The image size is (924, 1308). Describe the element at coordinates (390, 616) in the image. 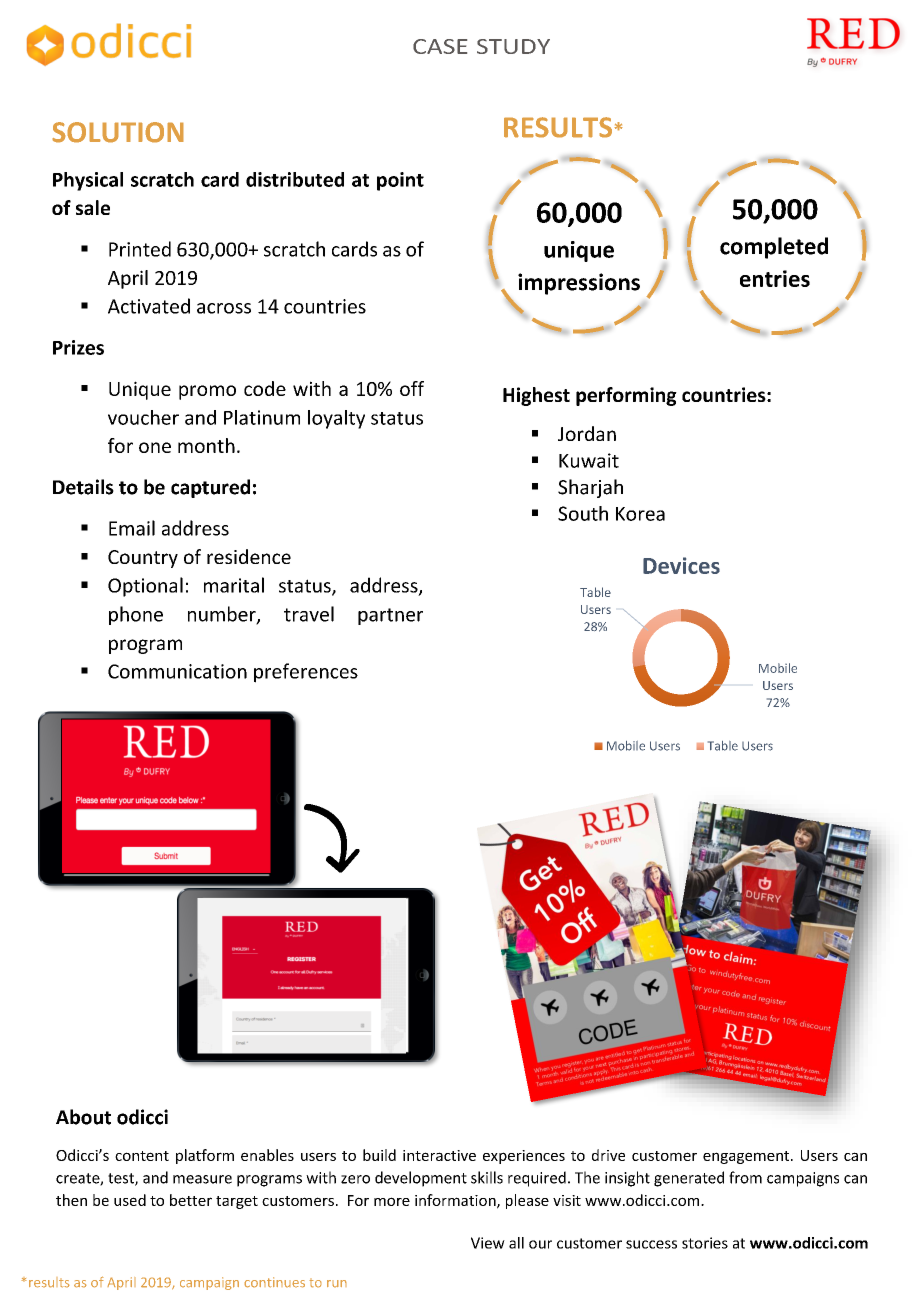

I see `partner` at that location.
